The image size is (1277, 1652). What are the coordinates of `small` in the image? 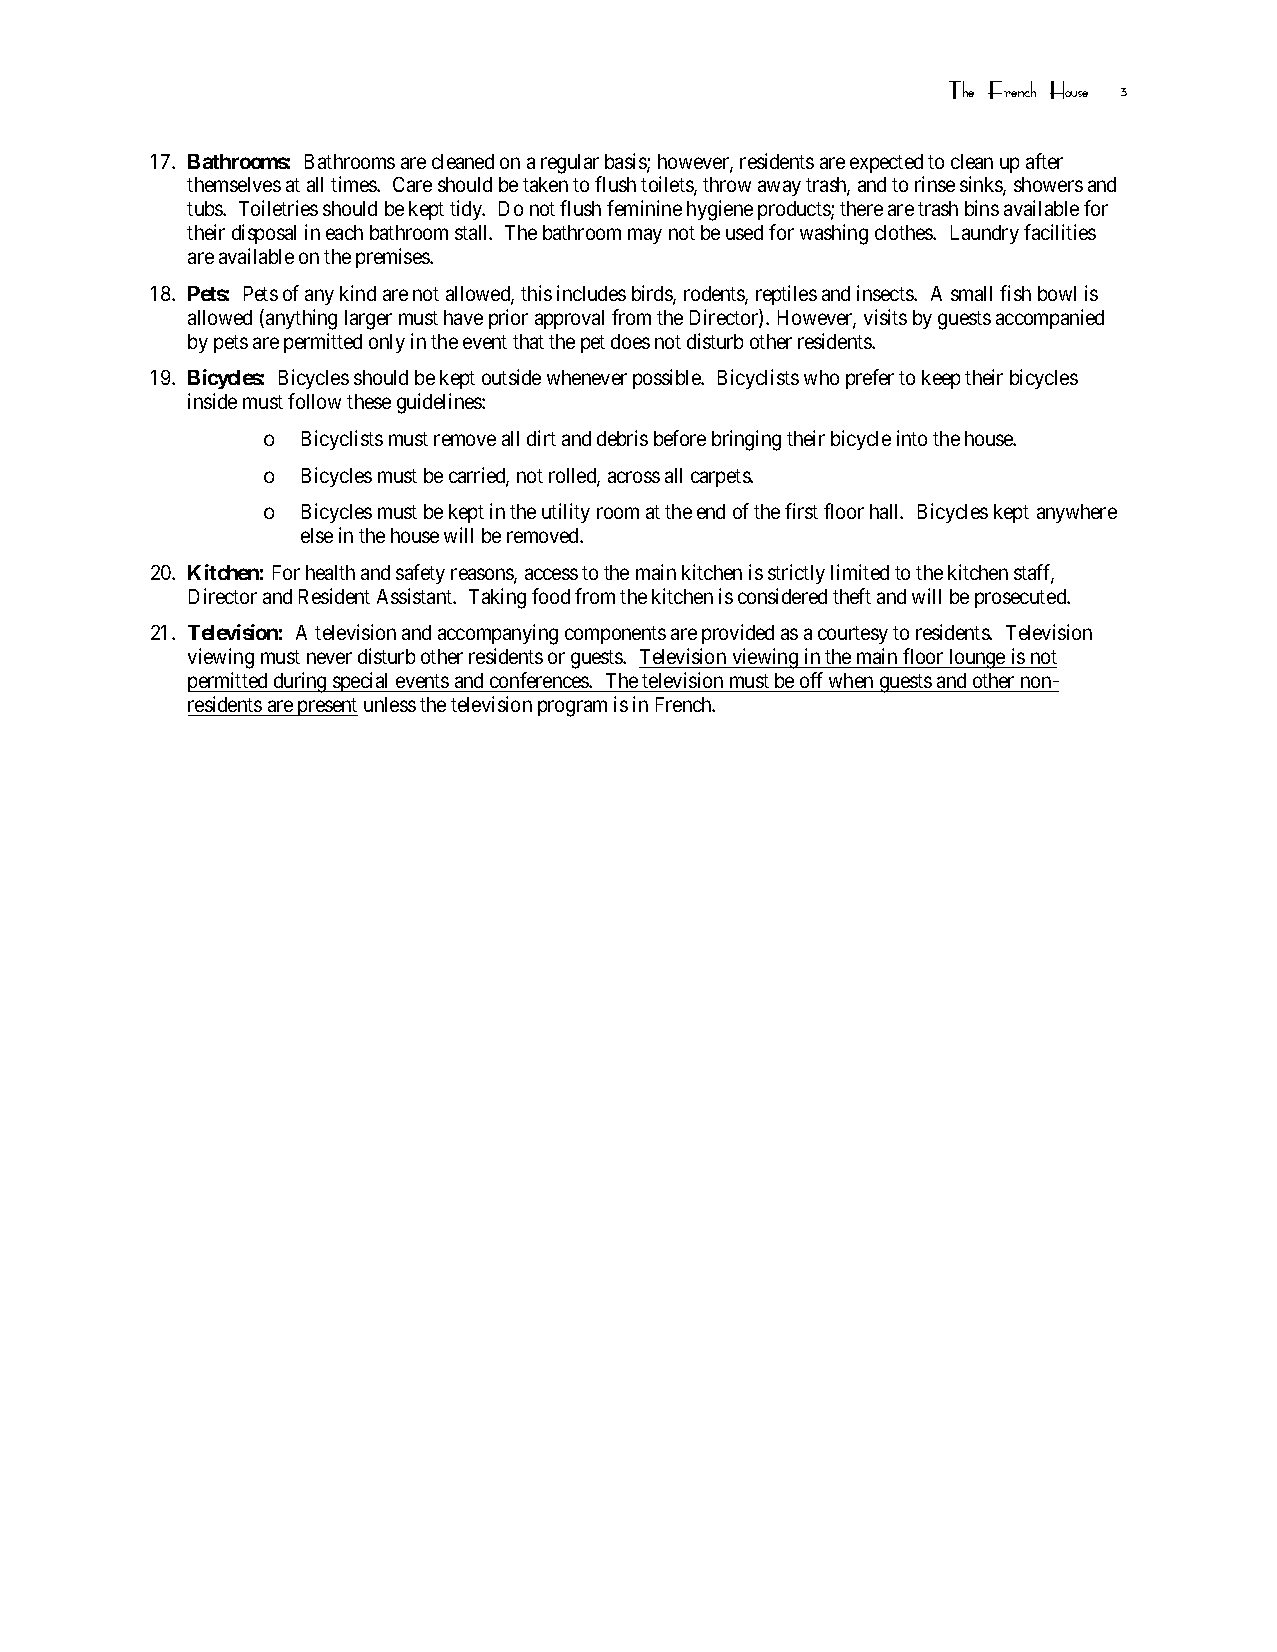 It's located at (971, 293).
